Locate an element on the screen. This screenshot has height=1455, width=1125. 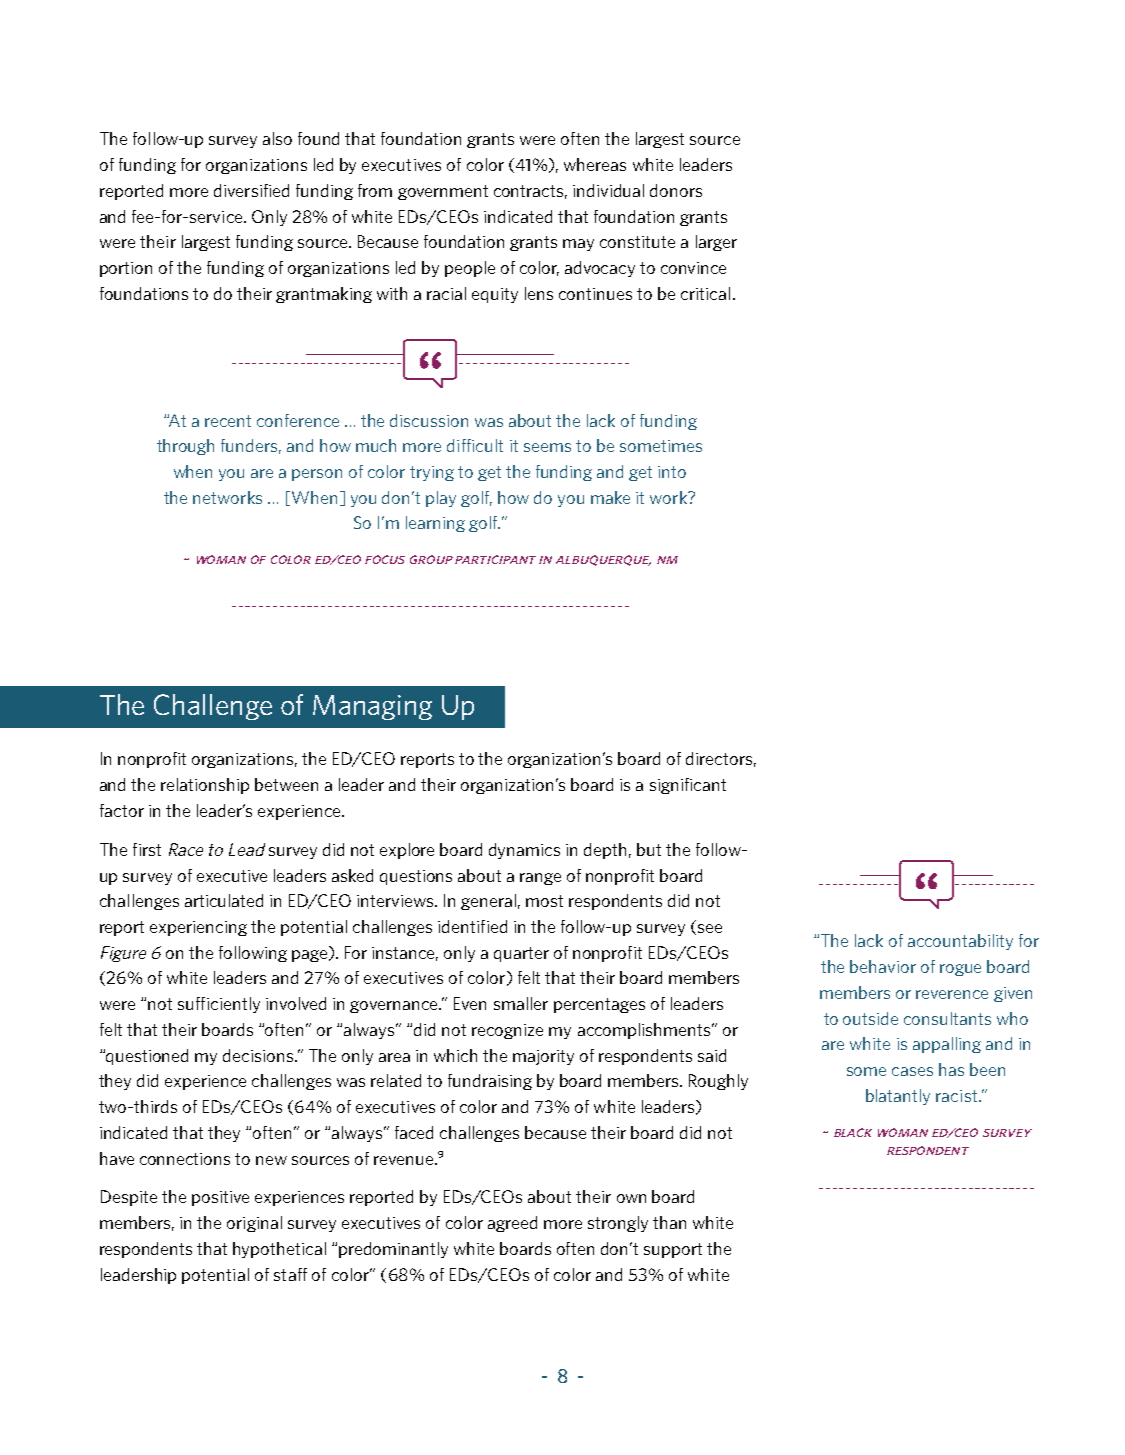
make is located at coordinates (610, 497).
